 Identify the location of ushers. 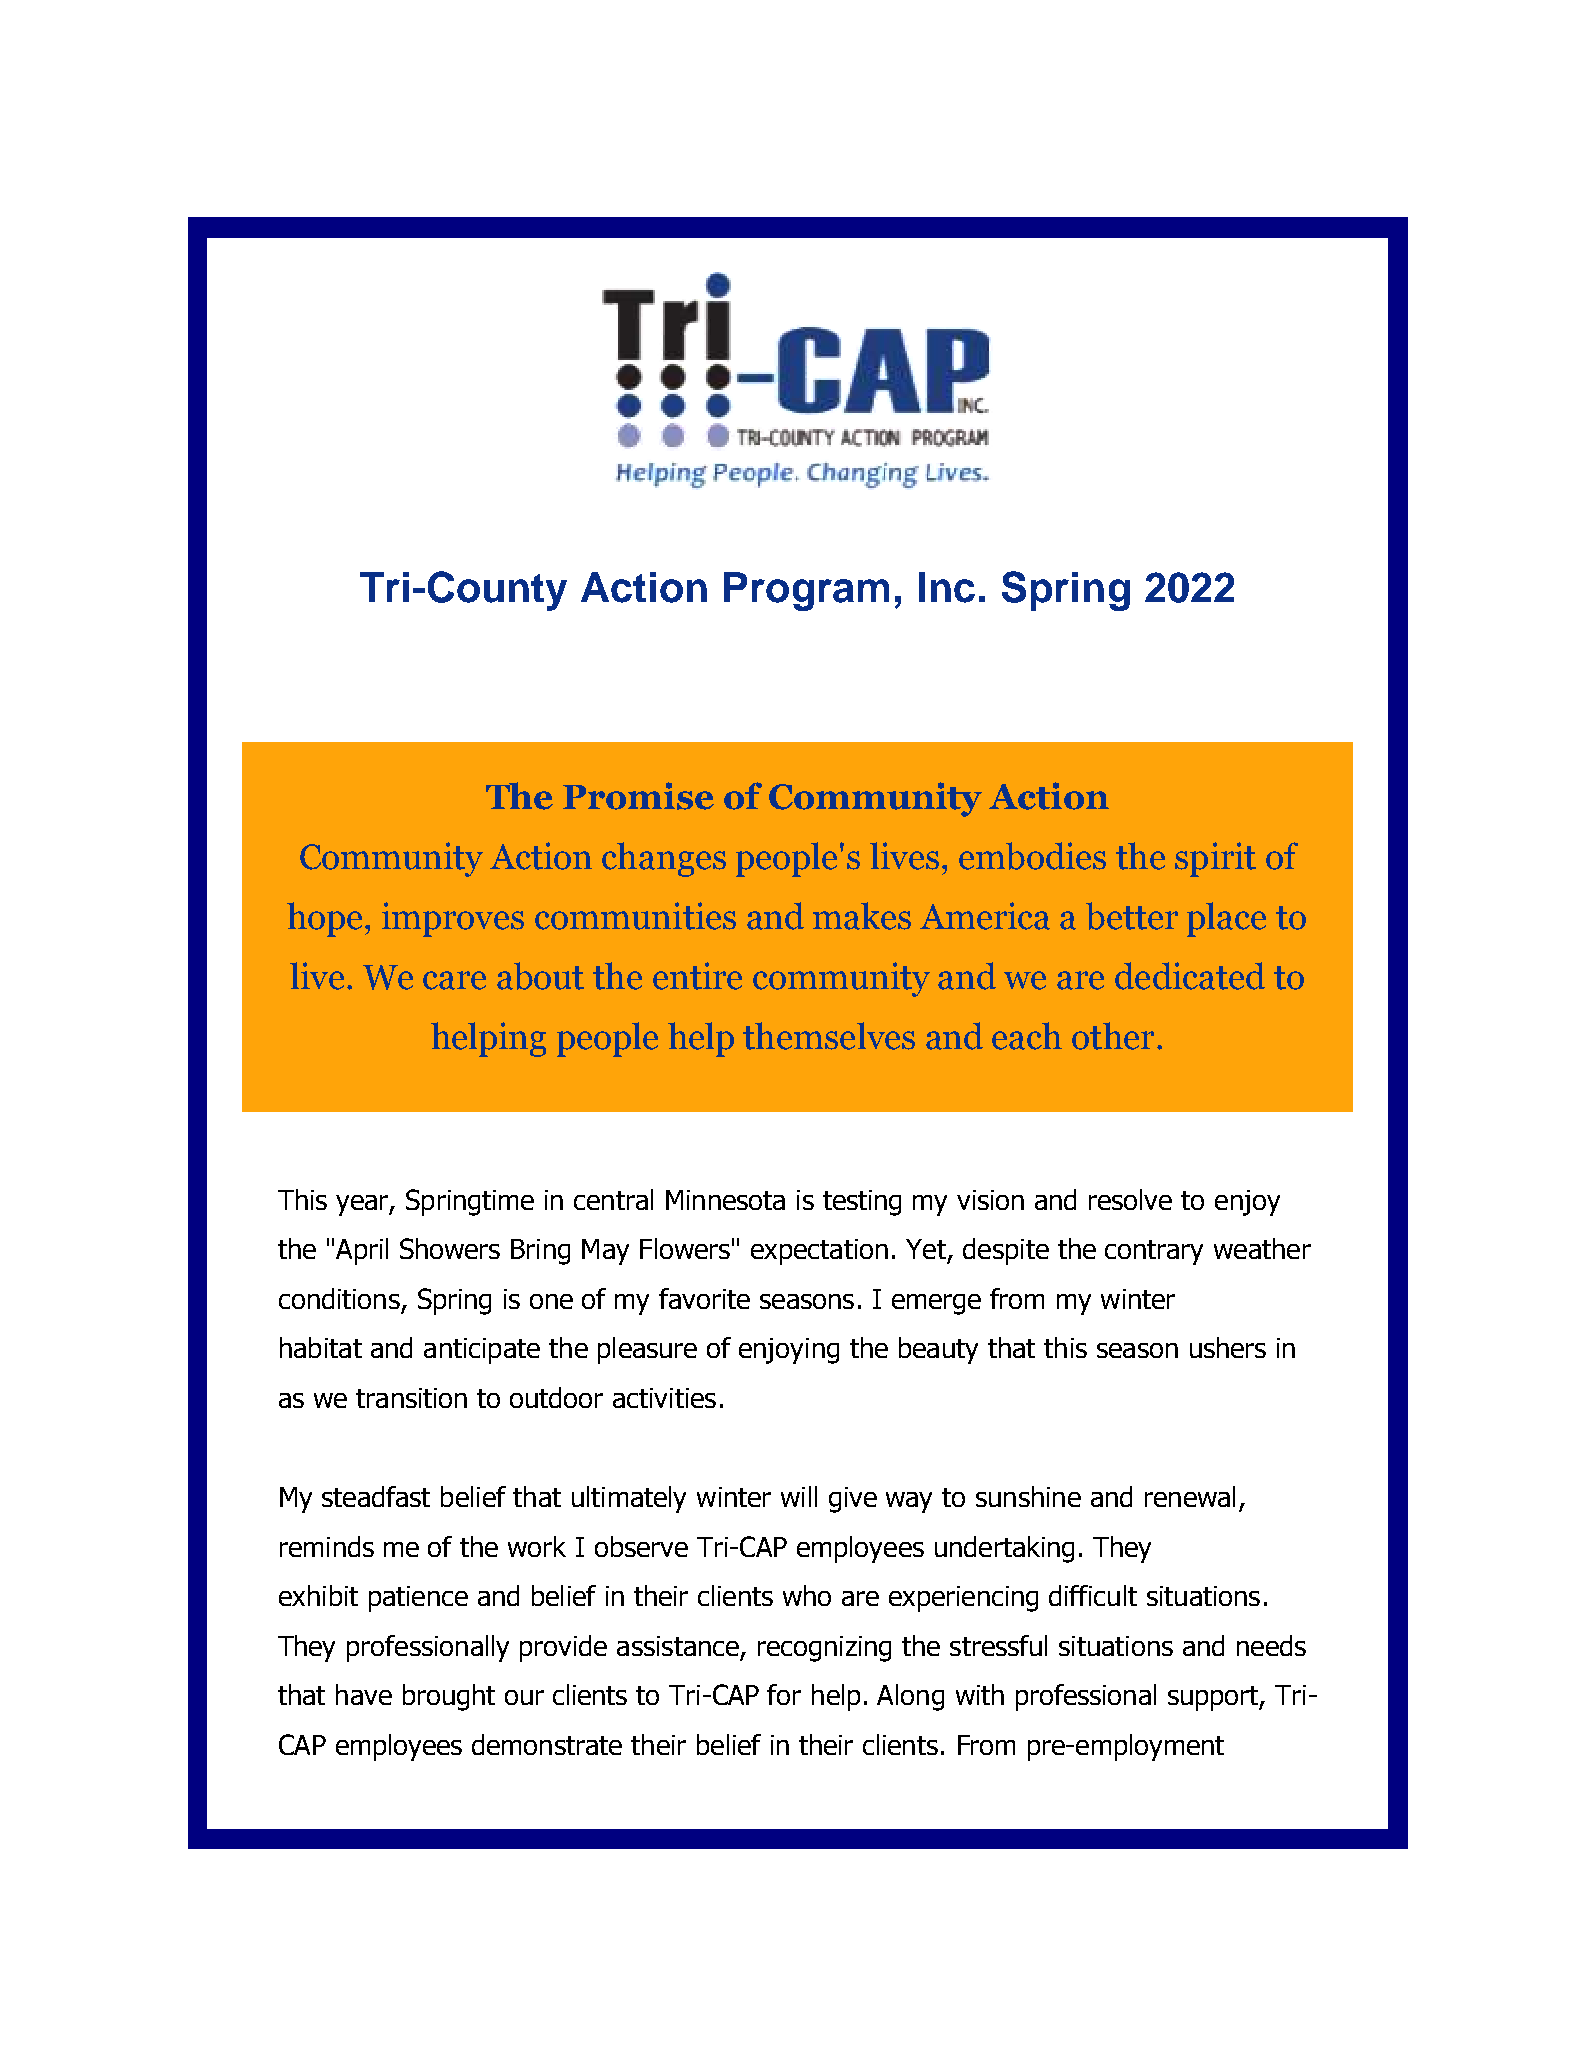
(1228, 1347).
